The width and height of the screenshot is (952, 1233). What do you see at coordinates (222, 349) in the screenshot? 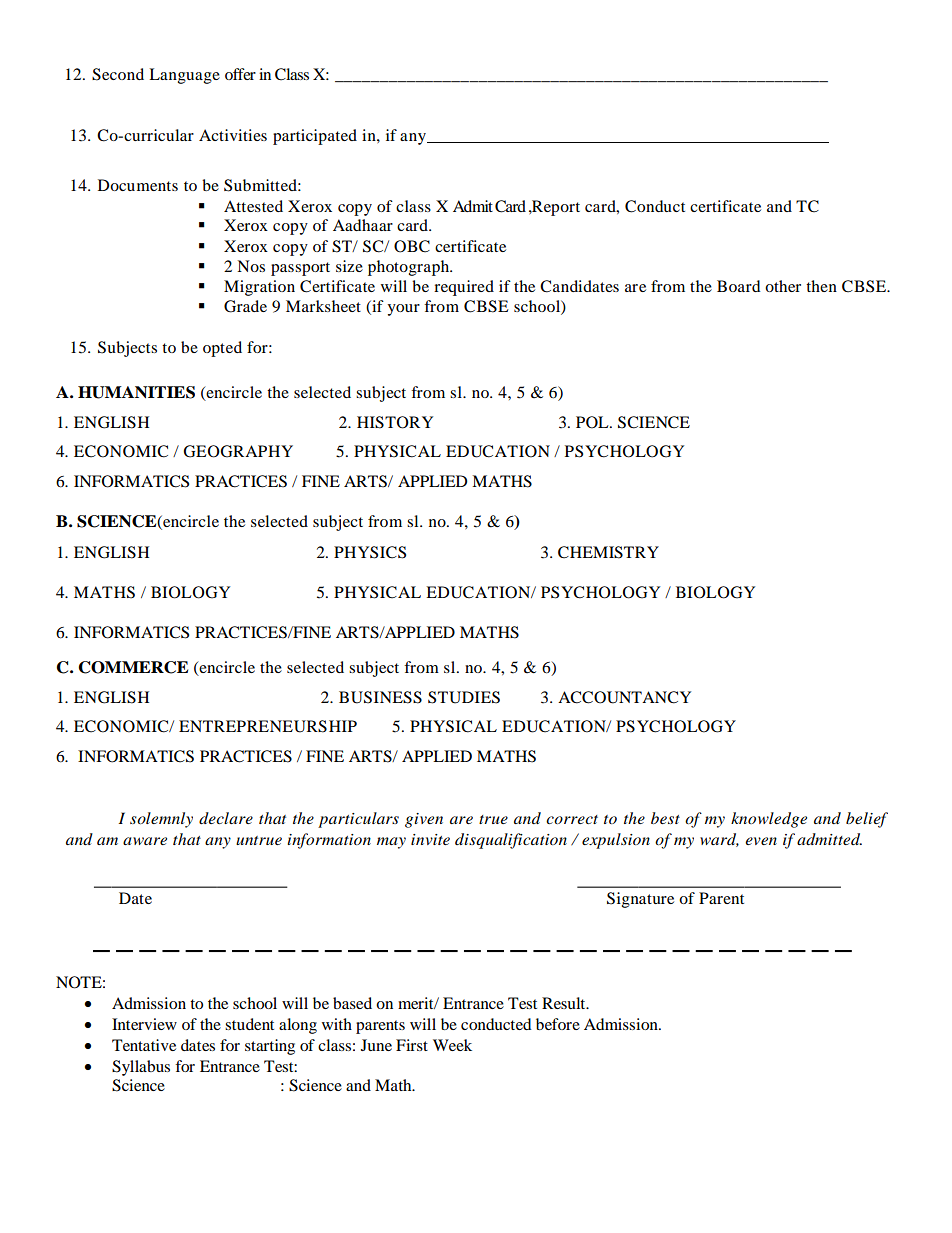
I see `opted` at bounding box center [222, 349].
